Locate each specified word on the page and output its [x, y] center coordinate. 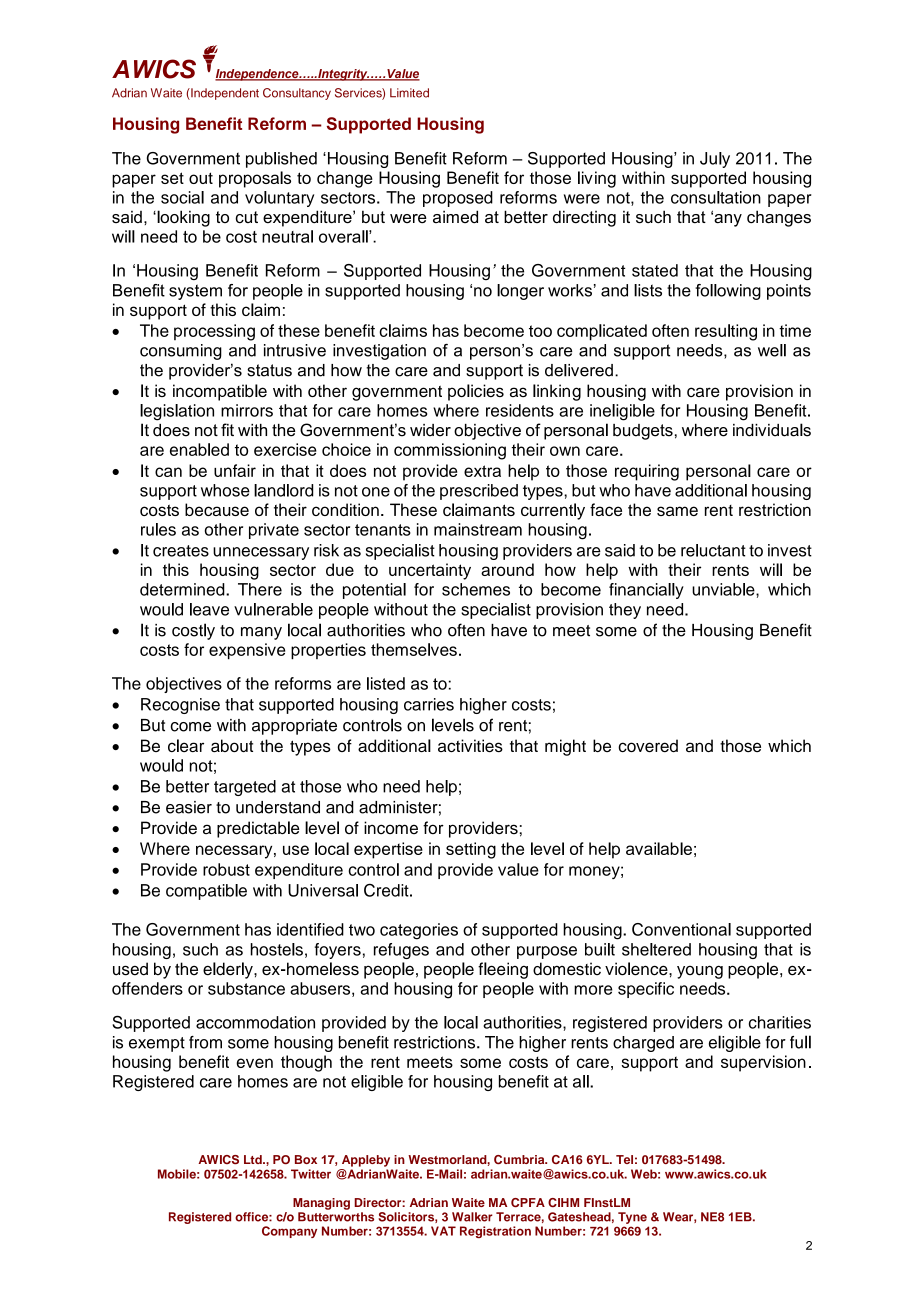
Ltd [254, 1159]
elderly [229, 970]
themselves [414, 649]
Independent [224, 94]
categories [419, 931]
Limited [409, 93]
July [715, 160]
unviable [724, 589]
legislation [177, 412]
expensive [247, 651]
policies [476, 392]
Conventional [681, 929]
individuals [772, 430]
